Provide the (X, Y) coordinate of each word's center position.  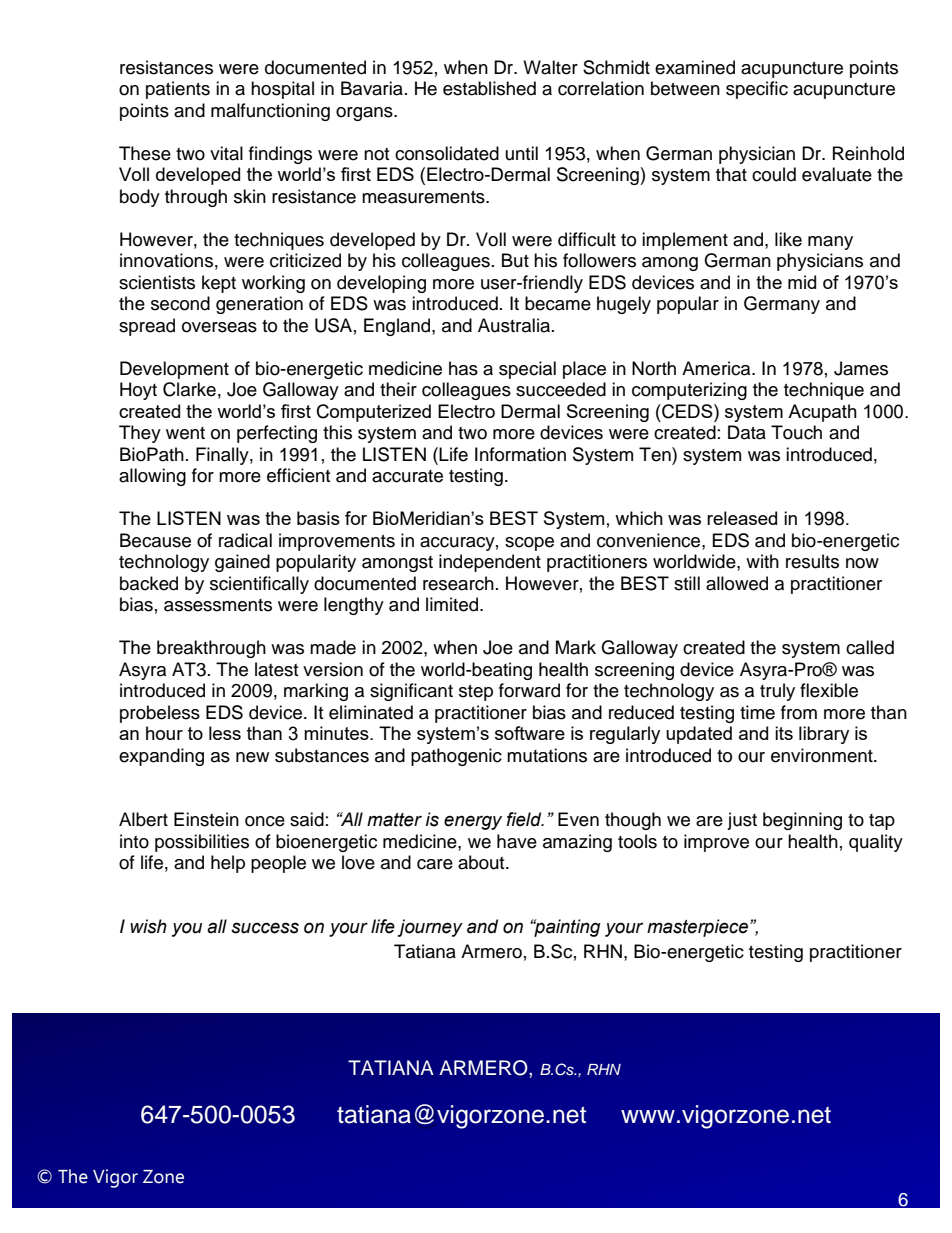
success (265, 928)
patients (178, 90)
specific (757, 90)
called (870, 647)
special (527, 370)
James (861, 368)
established (489, 88)
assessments (218, 605)
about (482, 862)
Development (174, 370)
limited (453, 604)
